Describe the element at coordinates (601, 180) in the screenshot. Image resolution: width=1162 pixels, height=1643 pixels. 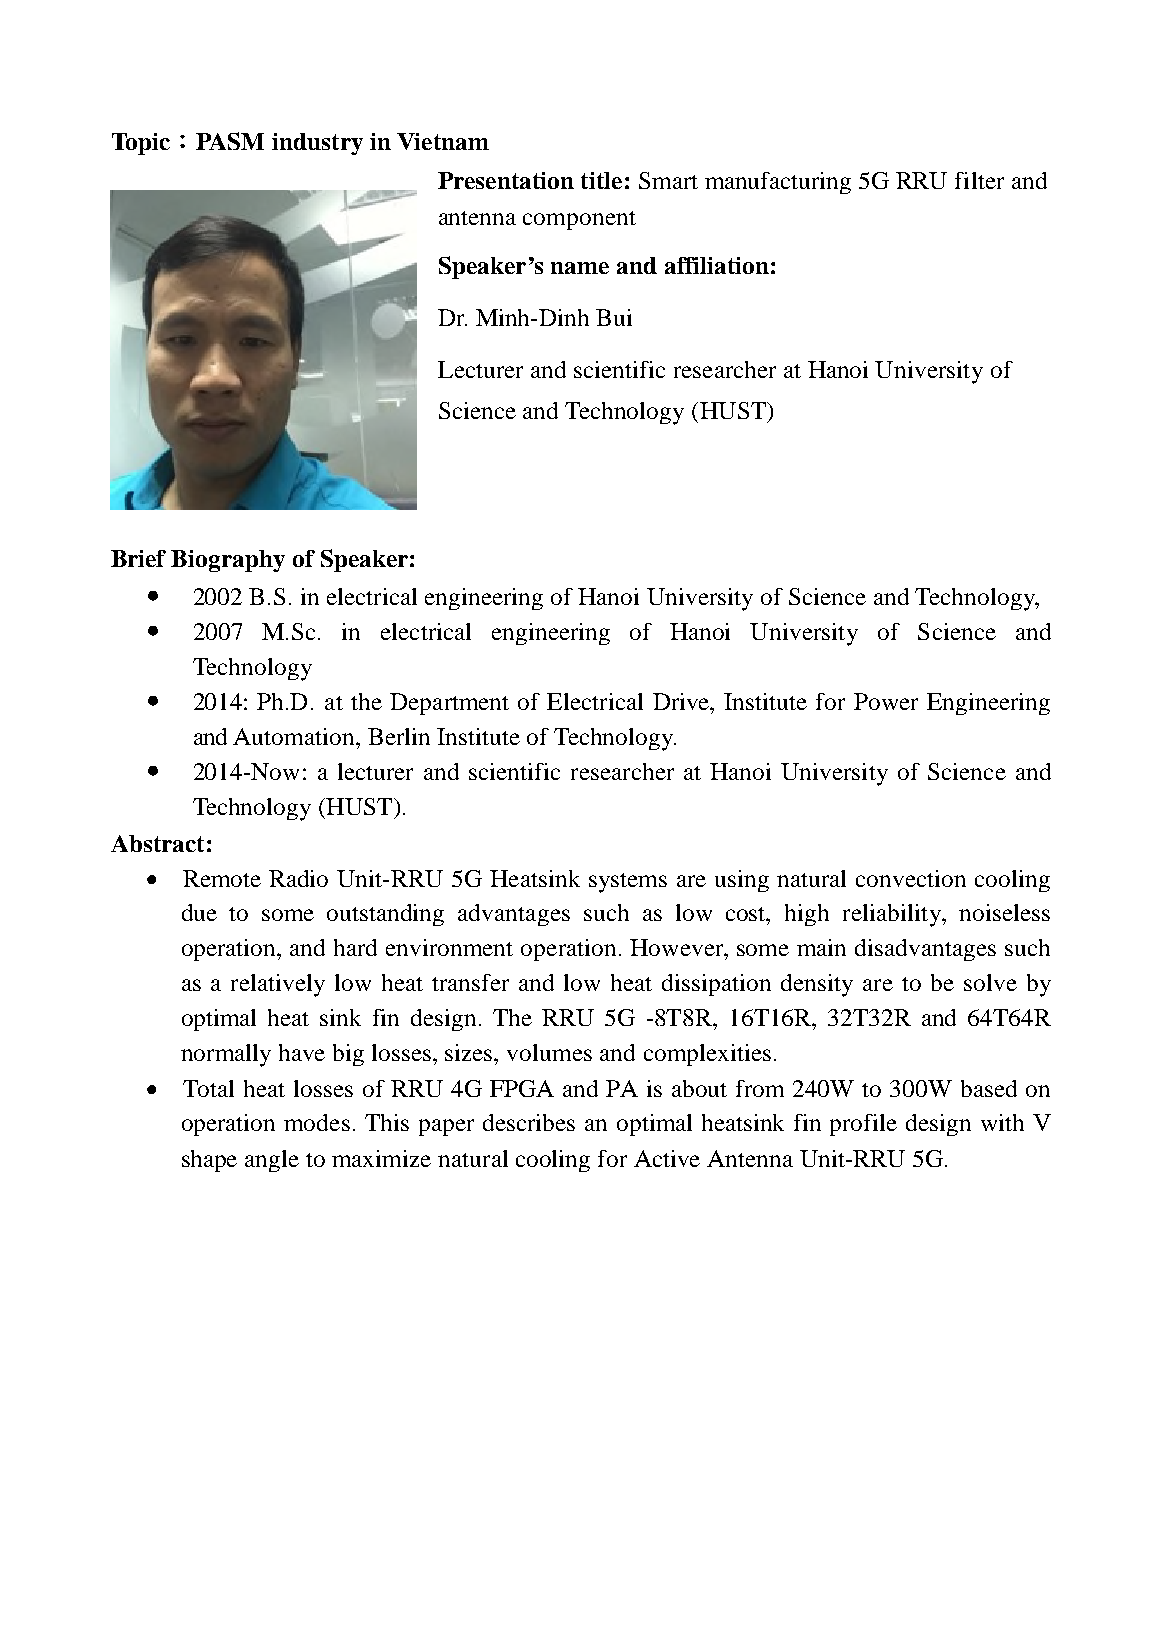
I see `title` at that location.
